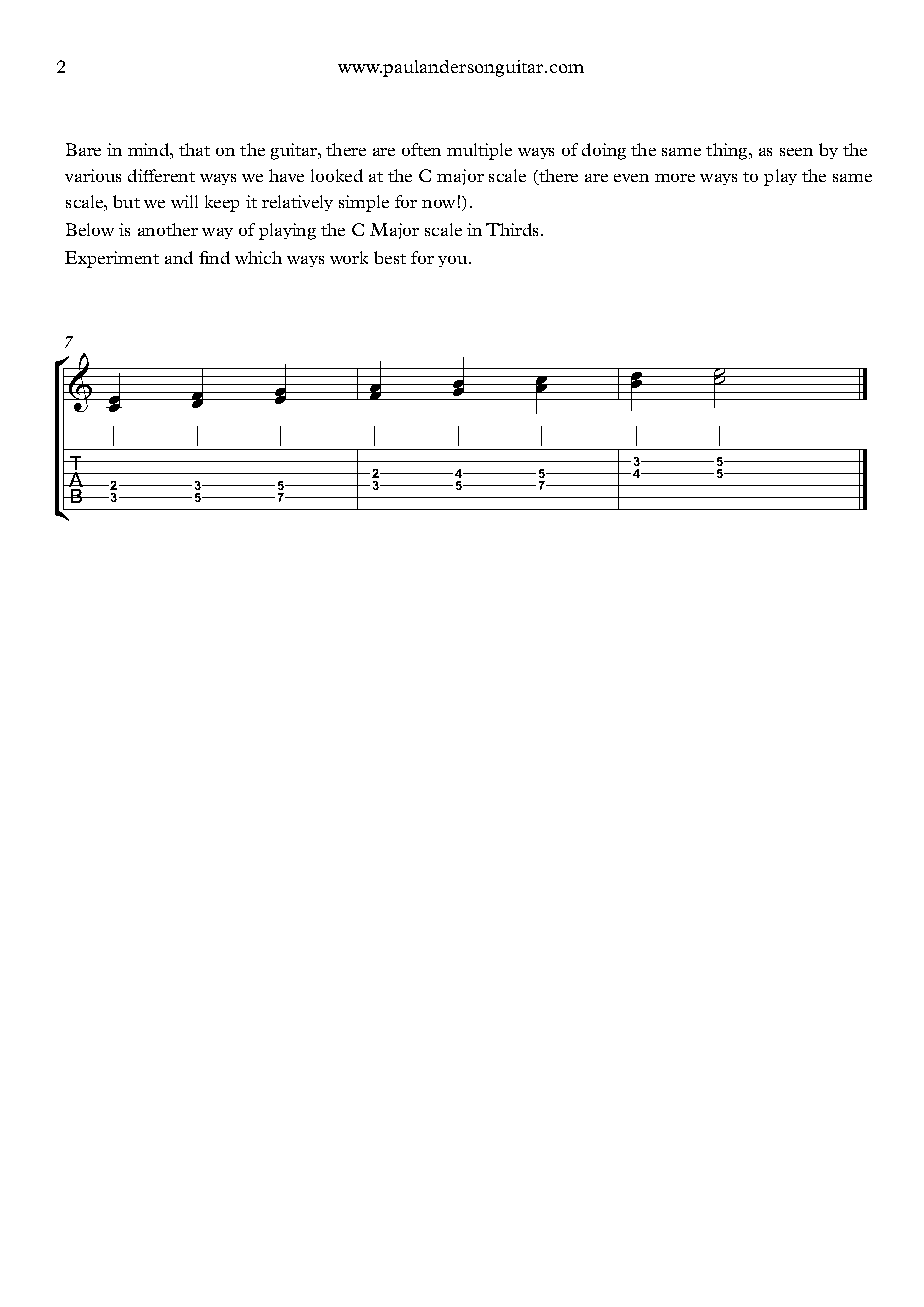  I want to click on Thirds, so click(512, 229).
